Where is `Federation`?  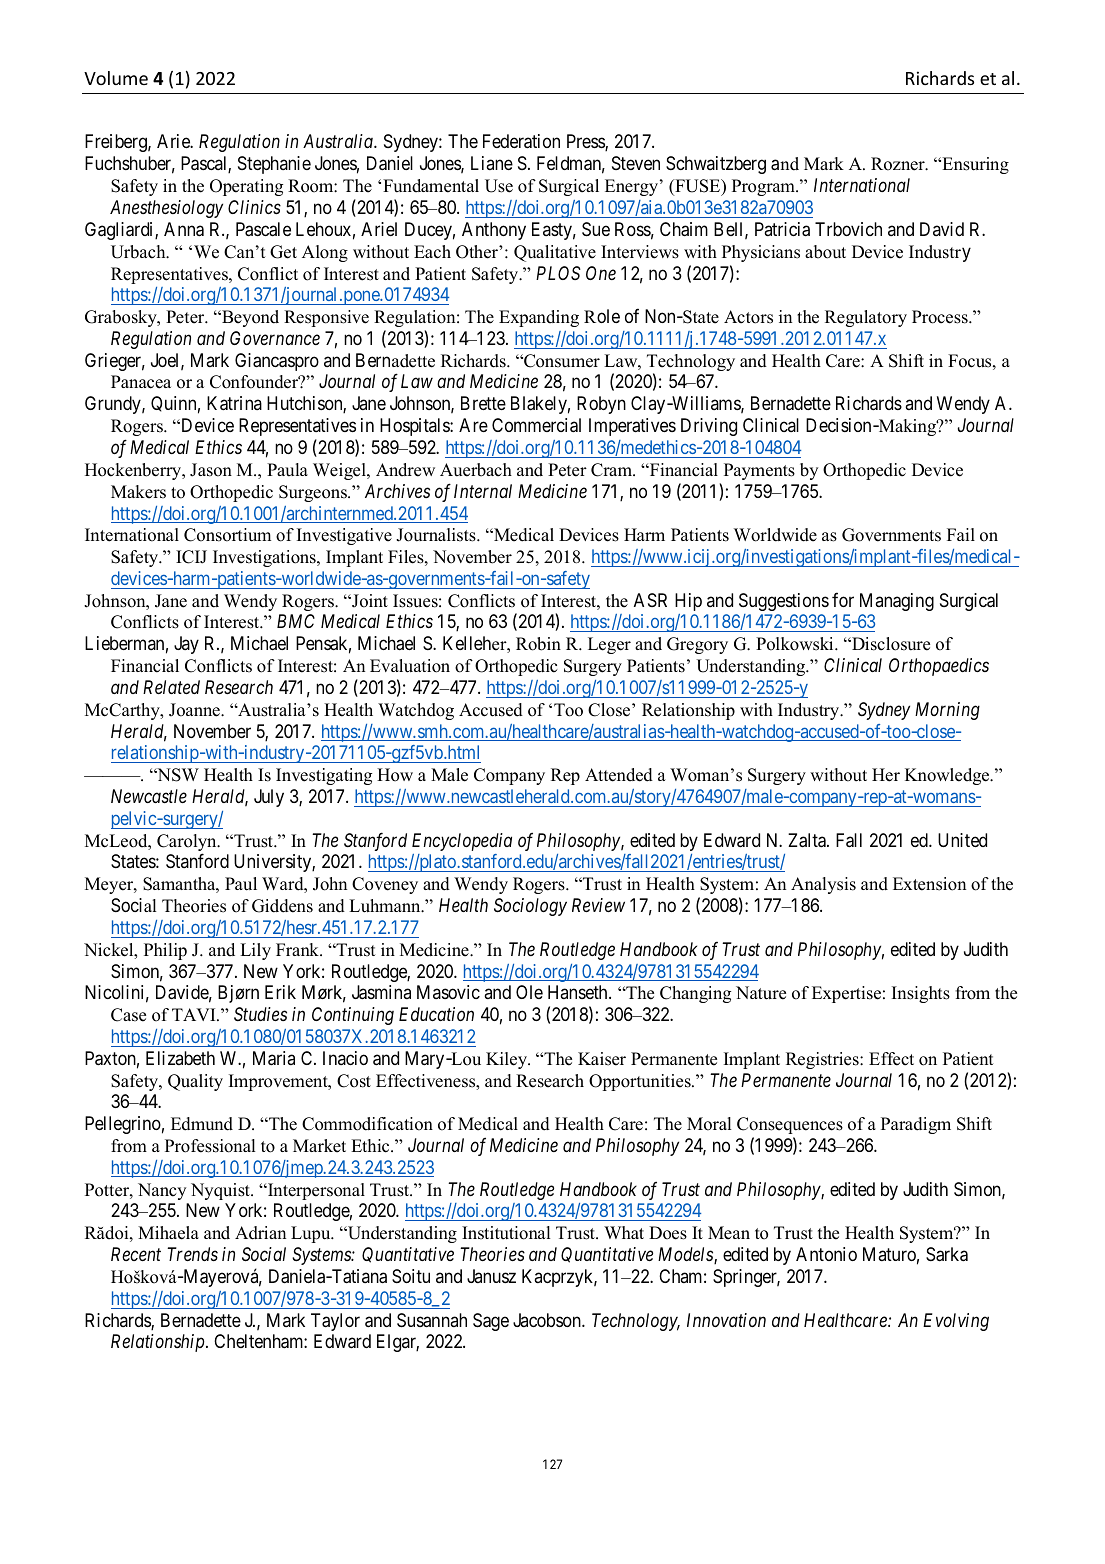 Federation is located at coordinates (521, 141).
